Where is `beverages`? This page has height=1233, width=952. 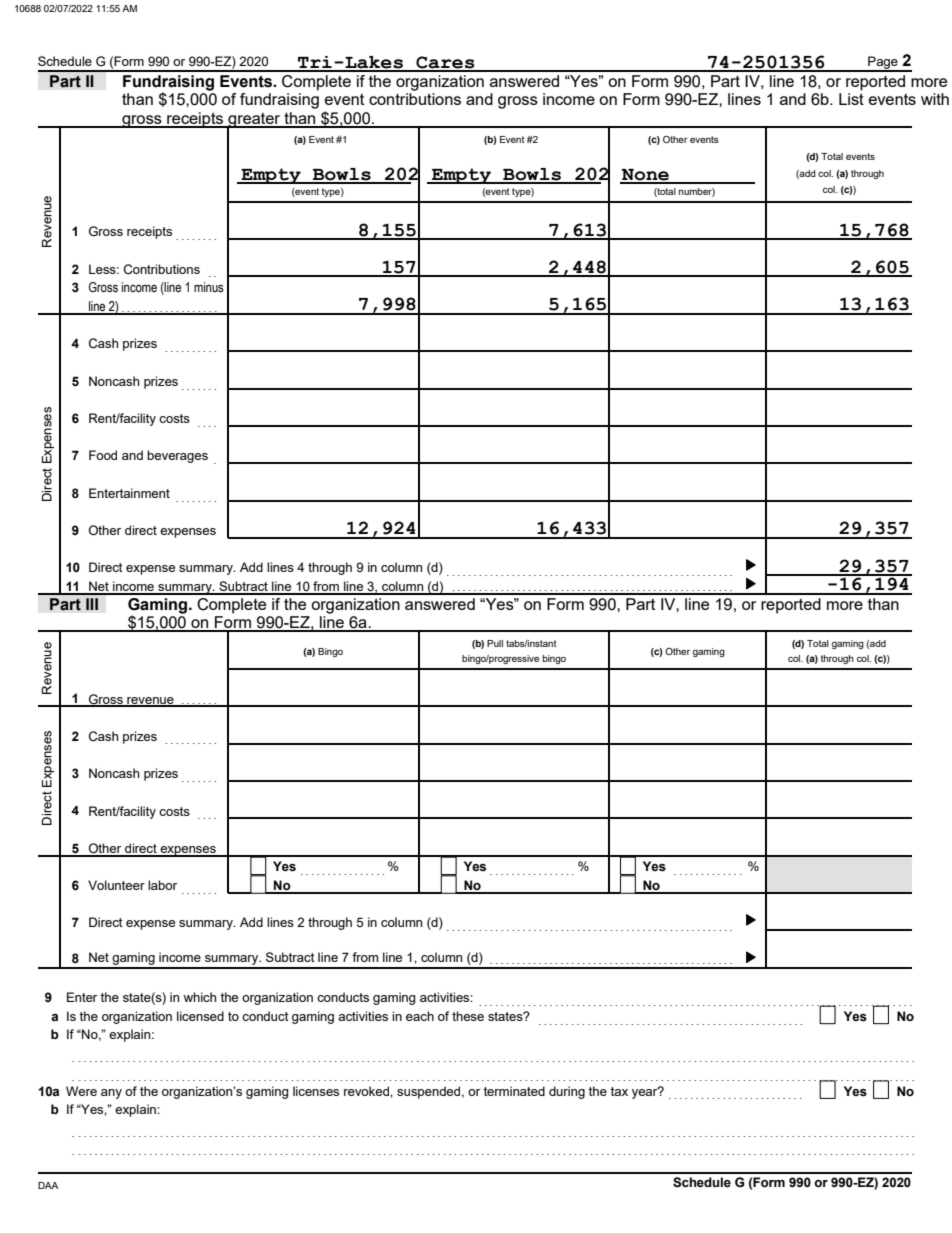 beverages is located at coordinates (177, 456).
